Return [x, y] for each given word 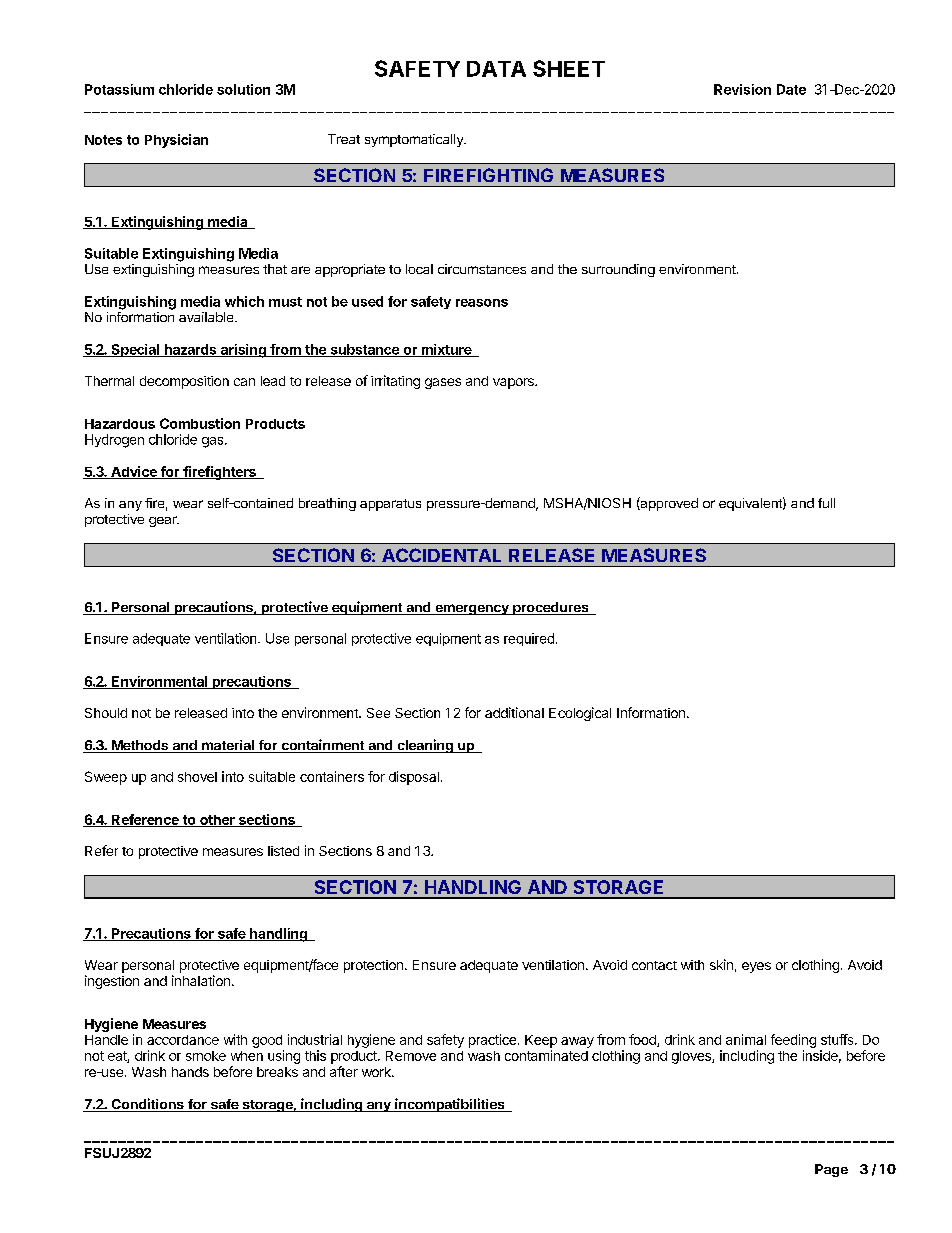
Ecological [580, 714]
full [826, 503]
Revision [742, 89]
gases [443, 383]
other [217, 821]
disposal [414, 778]
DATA [496, 69]
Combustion [200, 423]
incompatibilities [450, 1105]
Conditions [147, 1105]
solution [243, 89]
